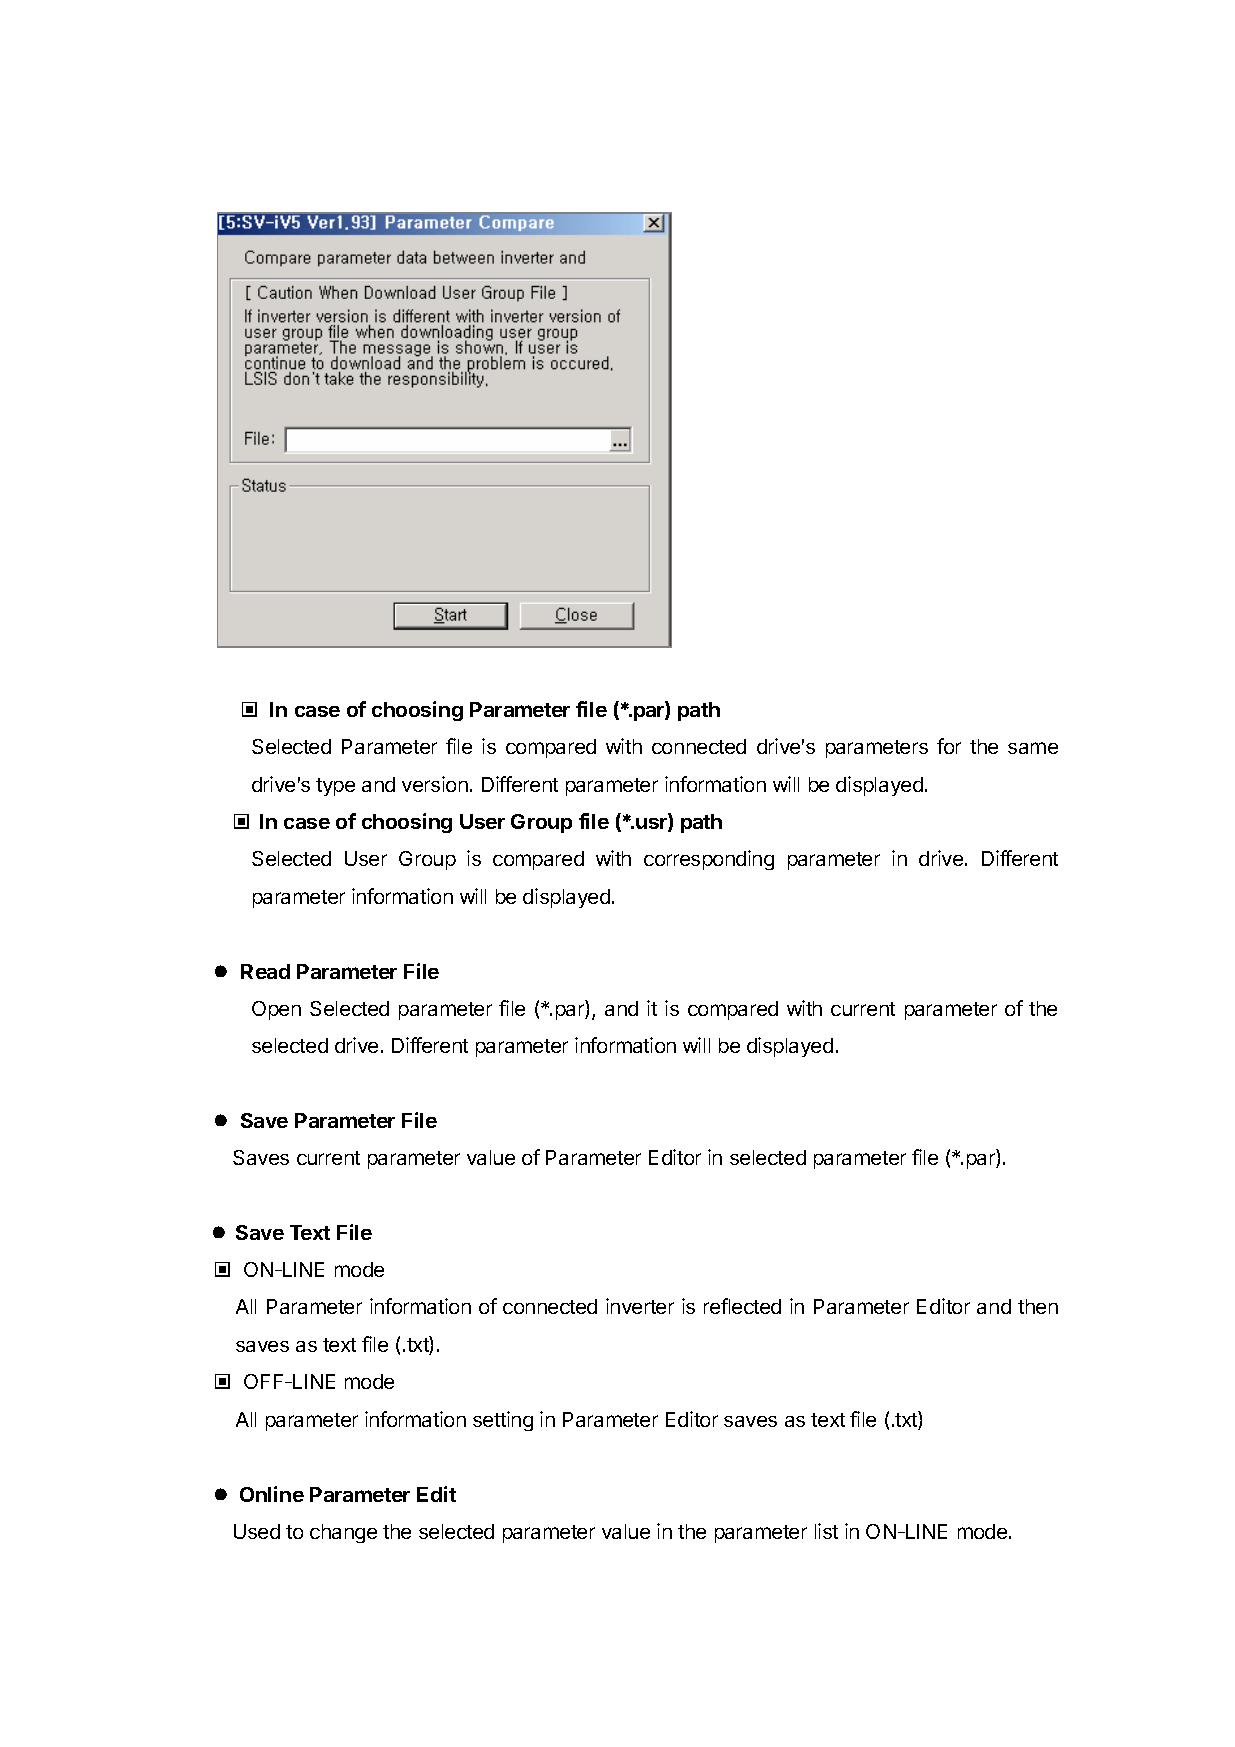  What do you see at coordinates (343, 1533) in the document?
I see `change` at bounding box center [343, 1533].
